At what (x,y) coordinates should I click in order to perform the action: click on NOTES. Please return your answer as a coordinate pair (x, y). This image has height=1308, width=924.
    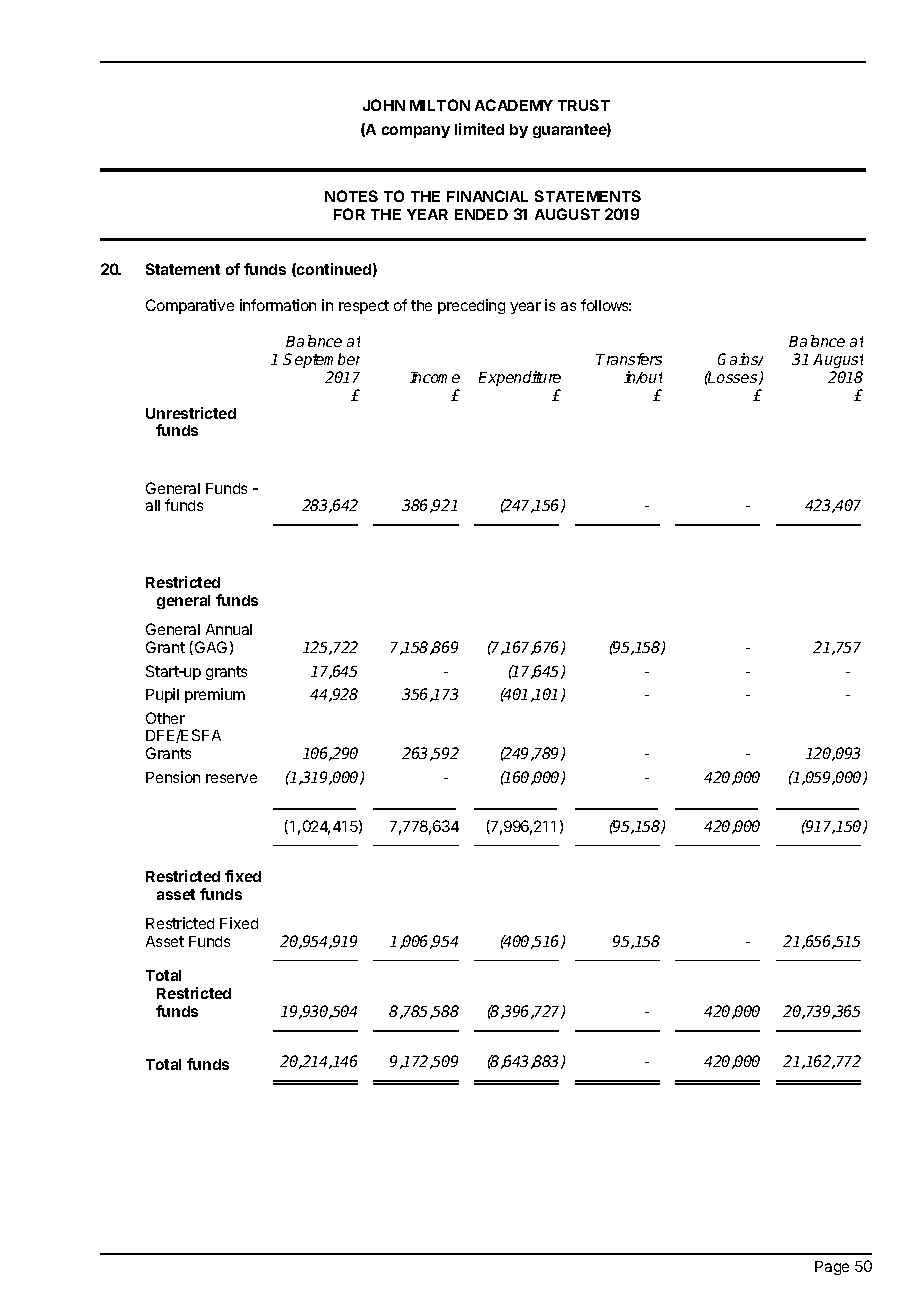
    Looking at the image, I should click on (351, 196).
